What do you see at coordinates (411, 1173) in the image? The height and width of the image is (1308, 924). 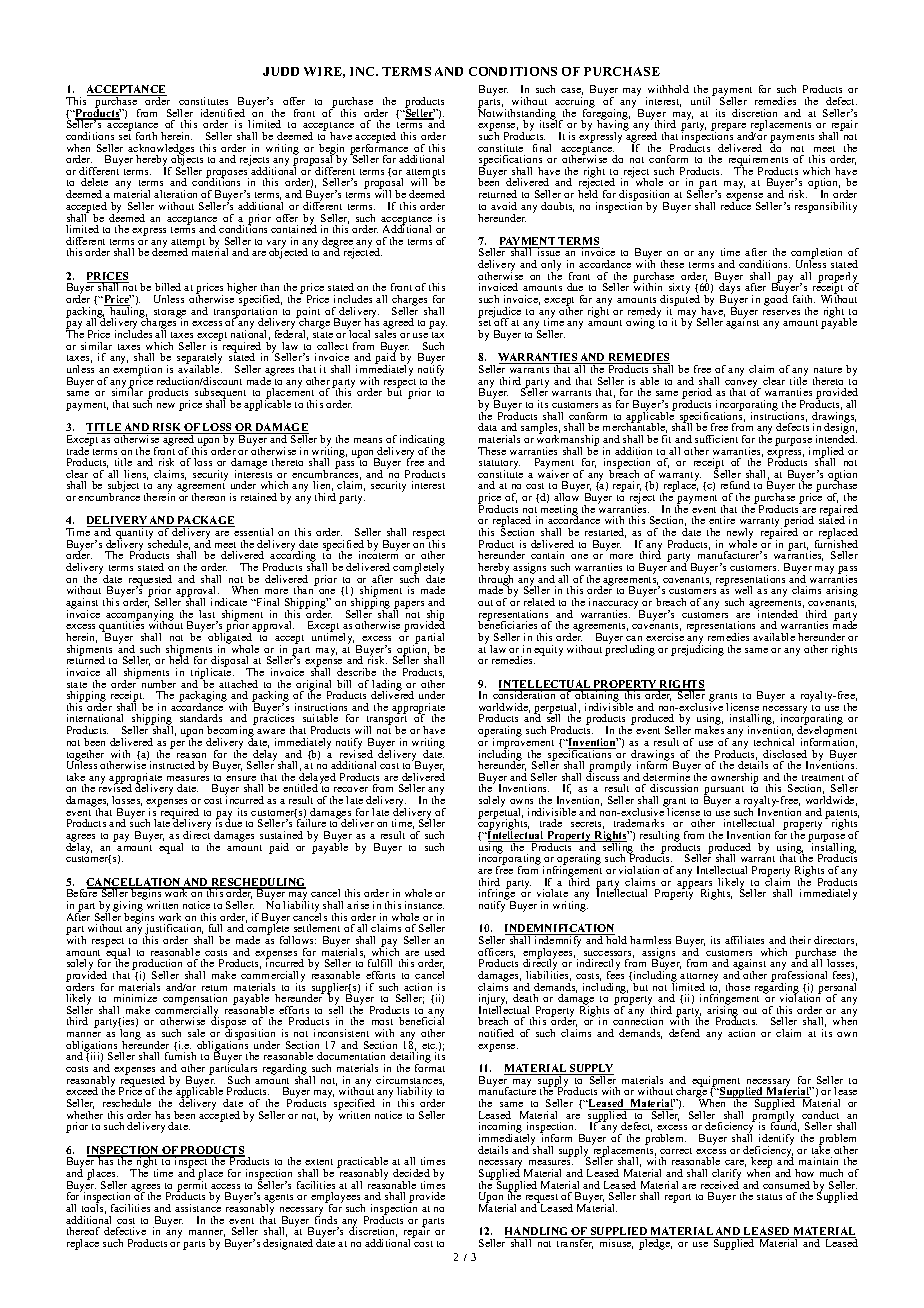 I see `decided` at bounding box center [411, 1173].
